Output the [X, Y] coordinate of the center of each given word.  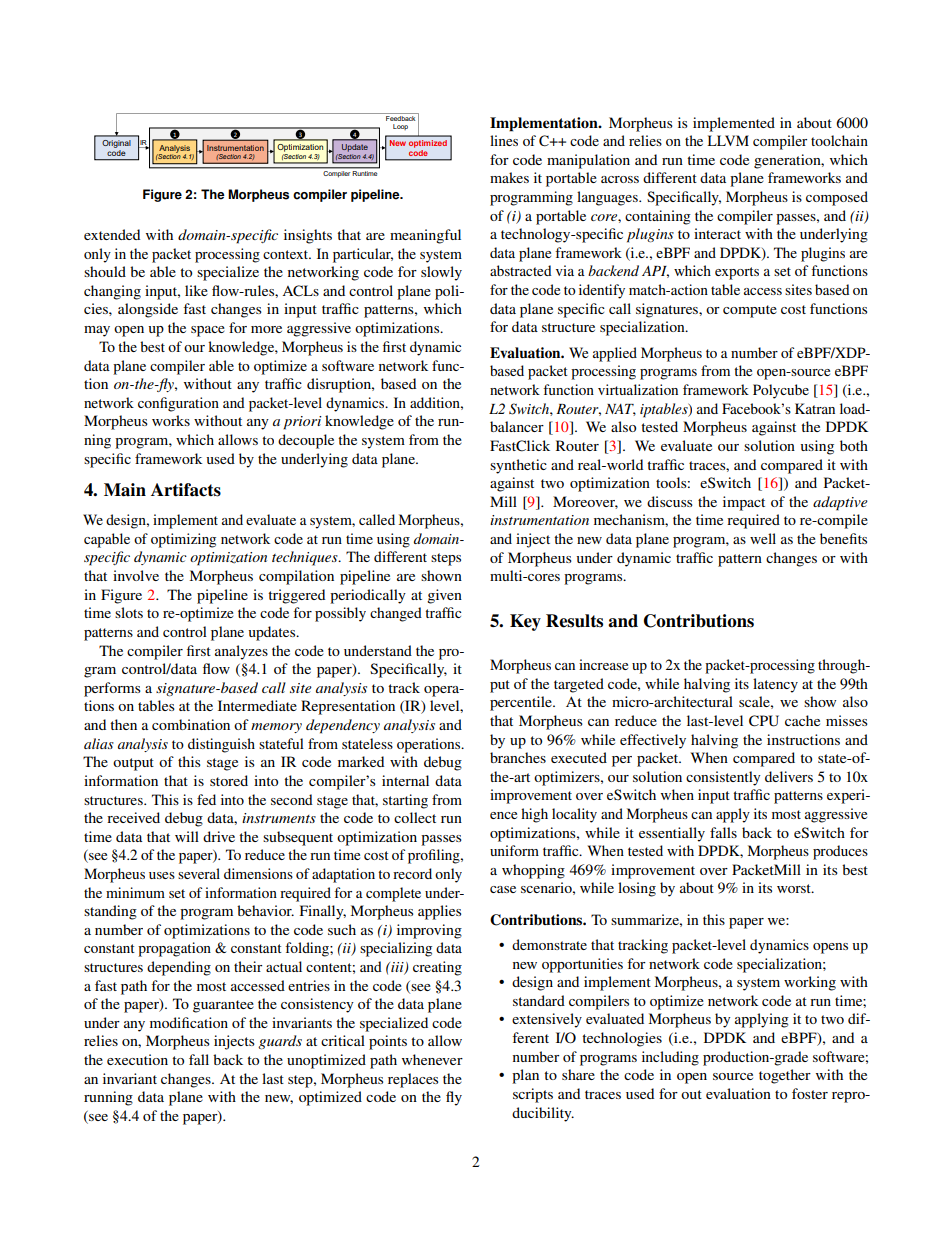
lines [504, 140]
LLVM [728, 140]
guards [280, 1042]
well [763, 538]
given [444, 596]
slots [129, 612]
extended [112, 234]
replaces [413, 1080]
